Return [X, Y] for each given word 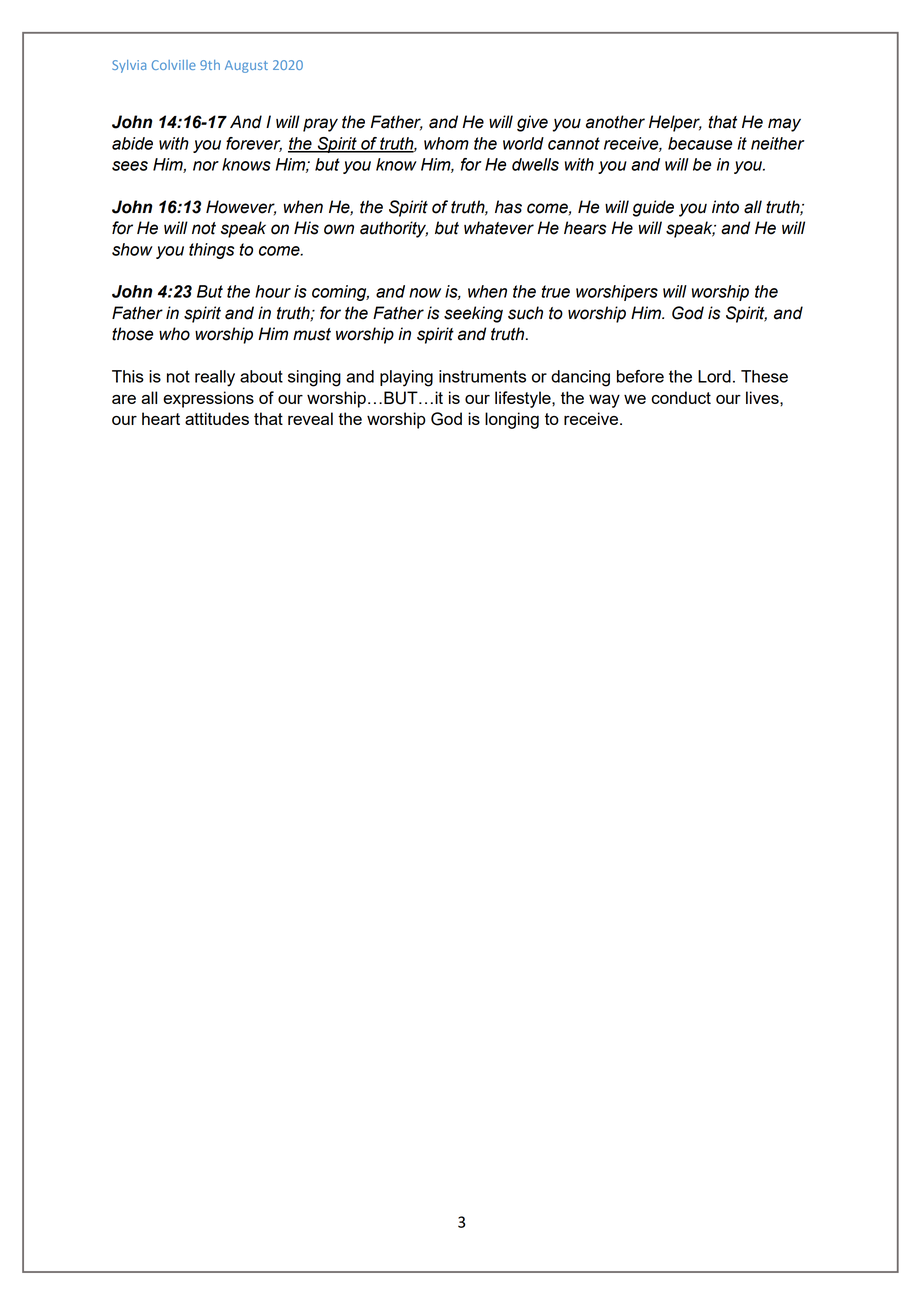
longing [512, 420]
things [212, 251]
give [532, 123]
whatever [499, 228]
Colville [174, 65]
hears [585, 228]
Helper [675, 123]
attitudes [217, 418]
